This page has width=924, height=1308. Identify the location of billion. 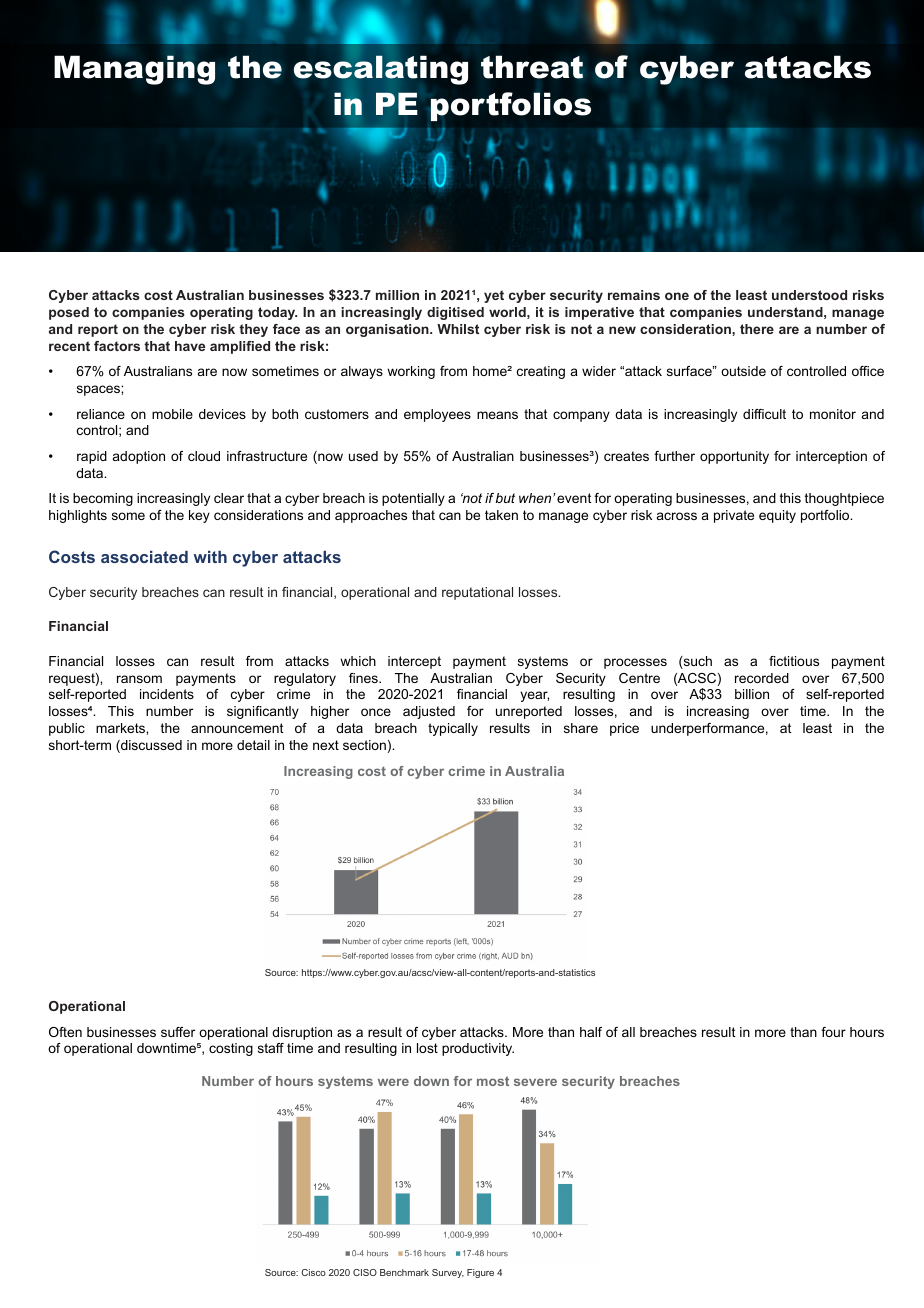
(752, 694).
